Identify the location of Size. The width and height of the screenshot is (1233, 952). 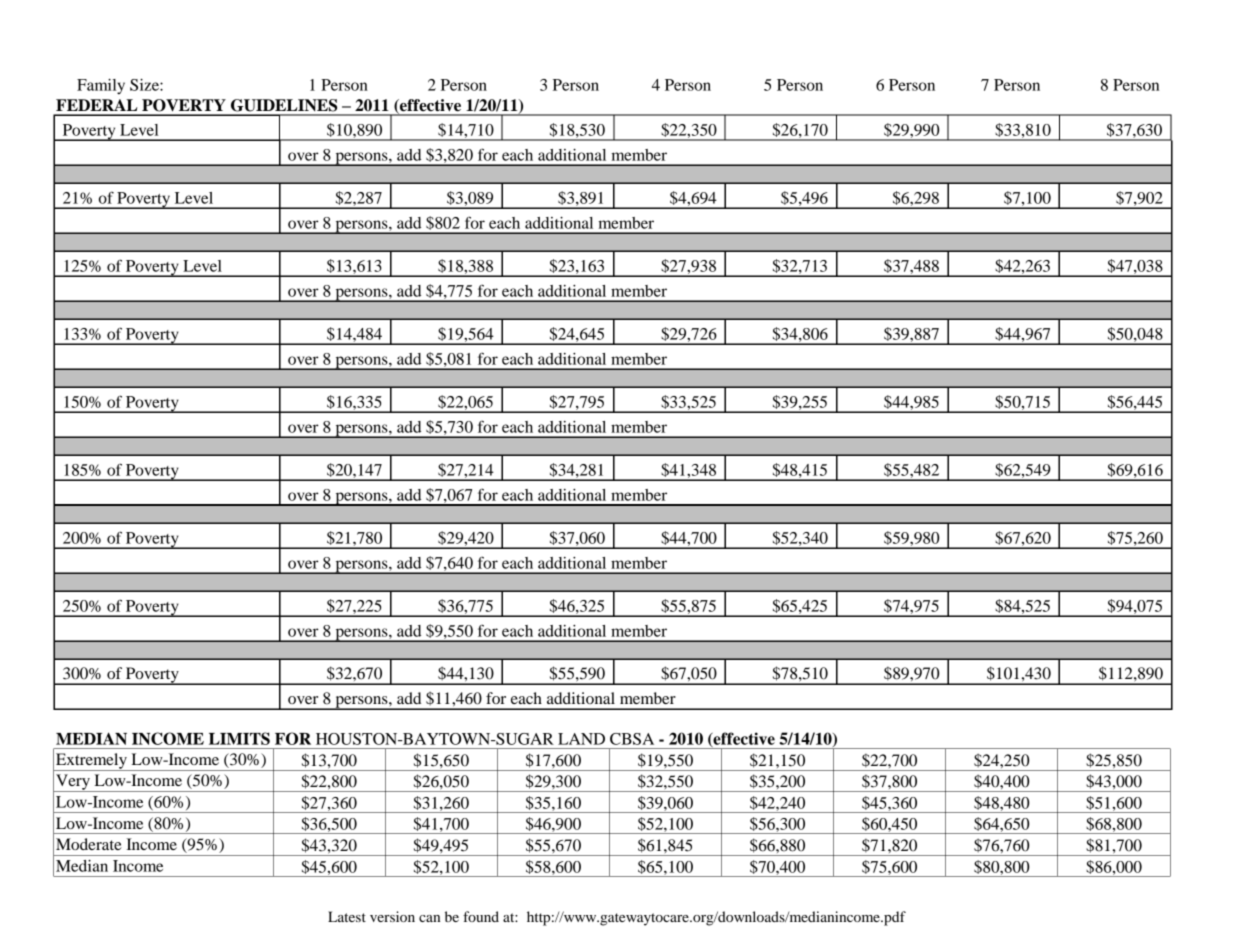
(145, 85).
